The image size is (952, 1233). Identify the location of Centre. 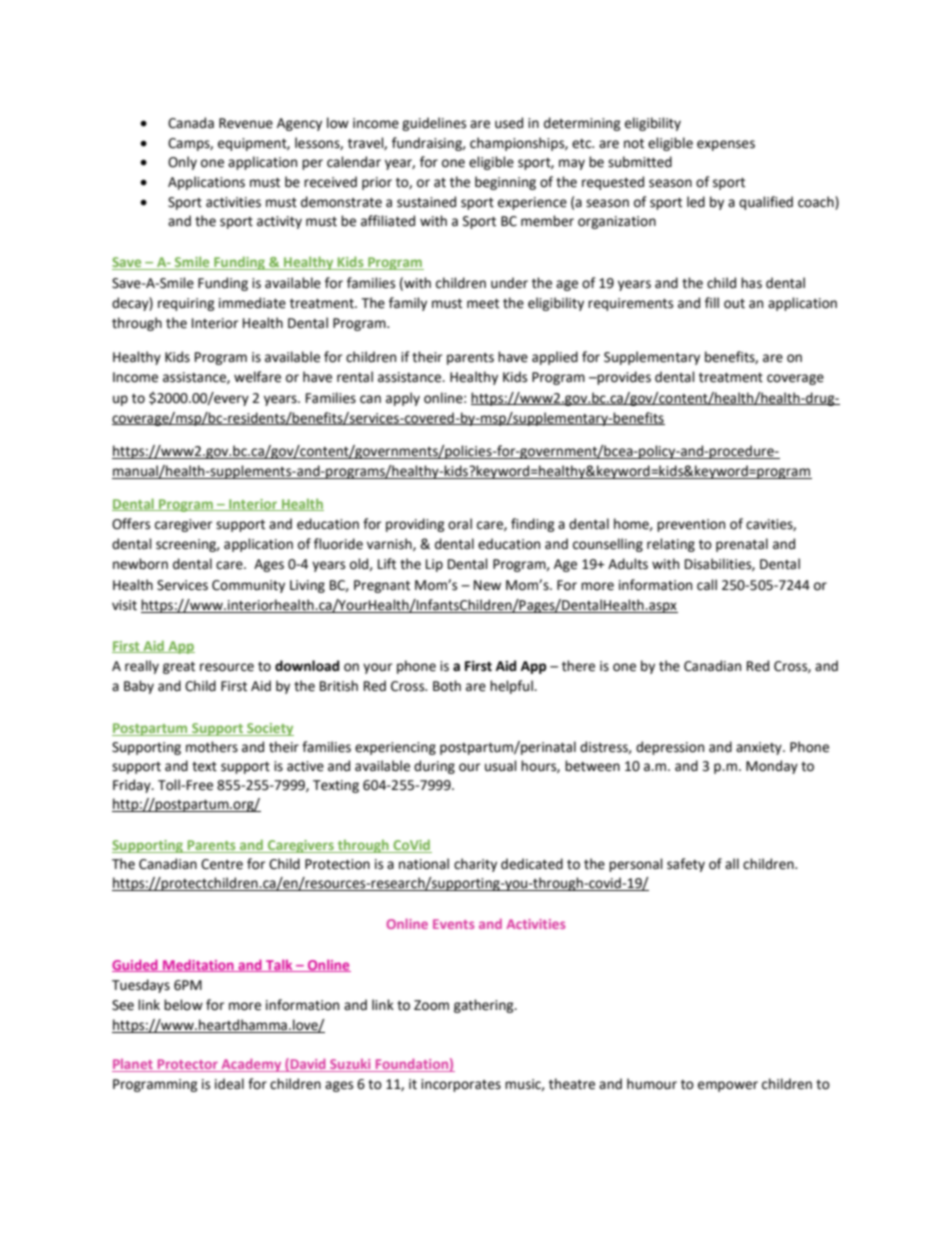
(222, 864).
